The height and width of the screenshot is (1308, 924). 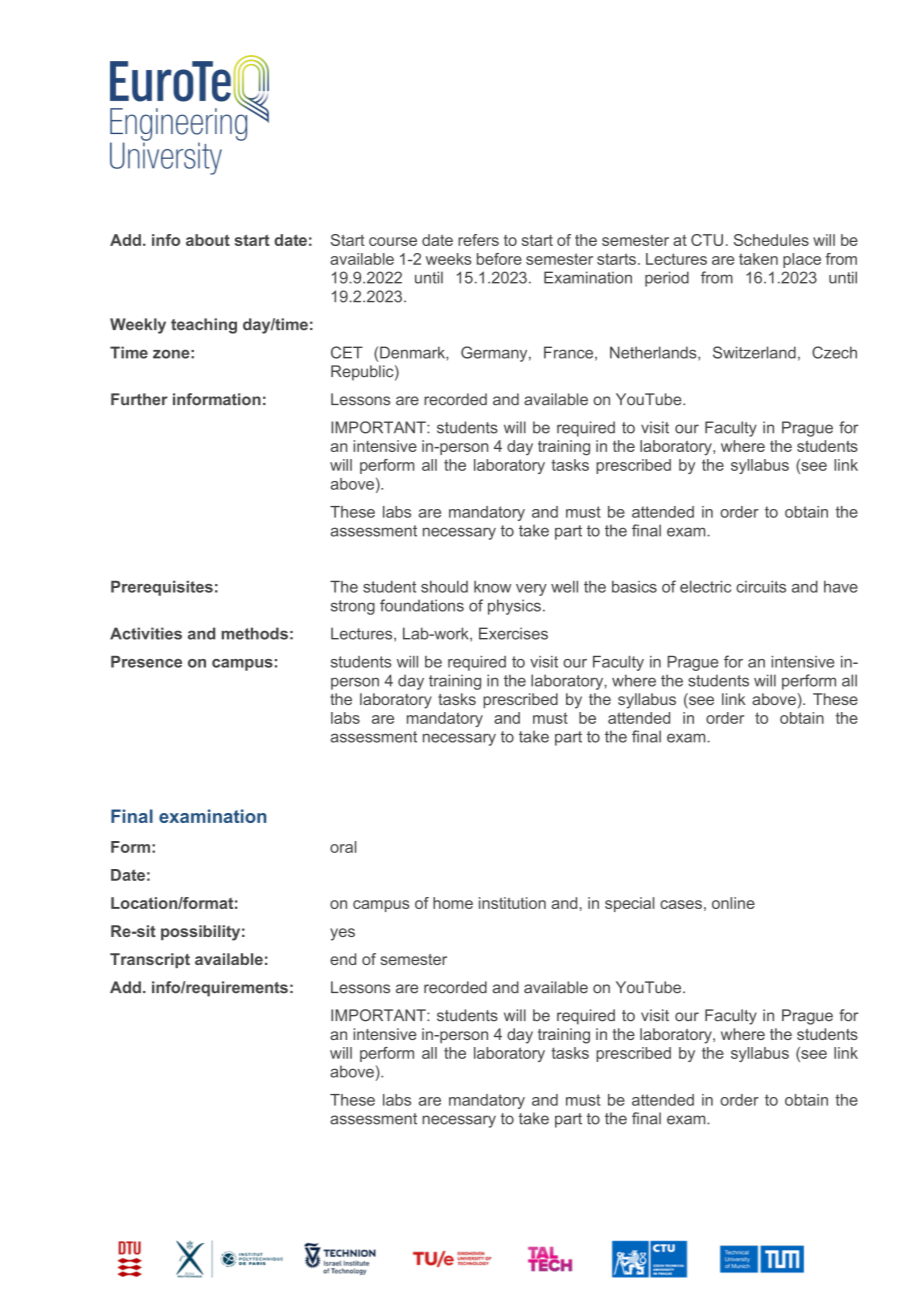 What do you see at coordinates (492, 587) in the screenshot?
I see `know` at bounding box center [492, 587].
